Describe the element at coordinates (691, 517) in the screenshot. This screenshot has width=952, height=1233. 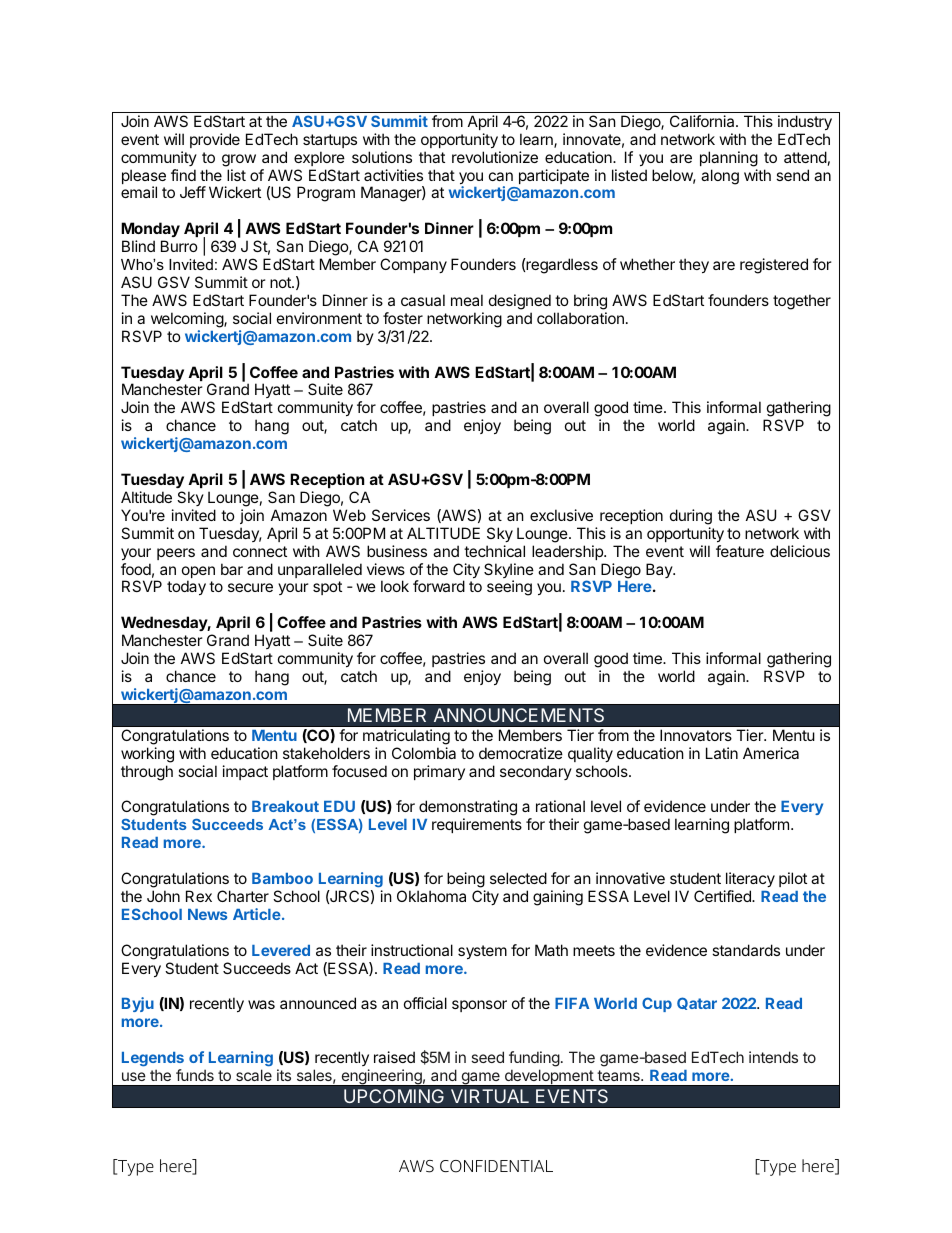
I see `during` at that location.
